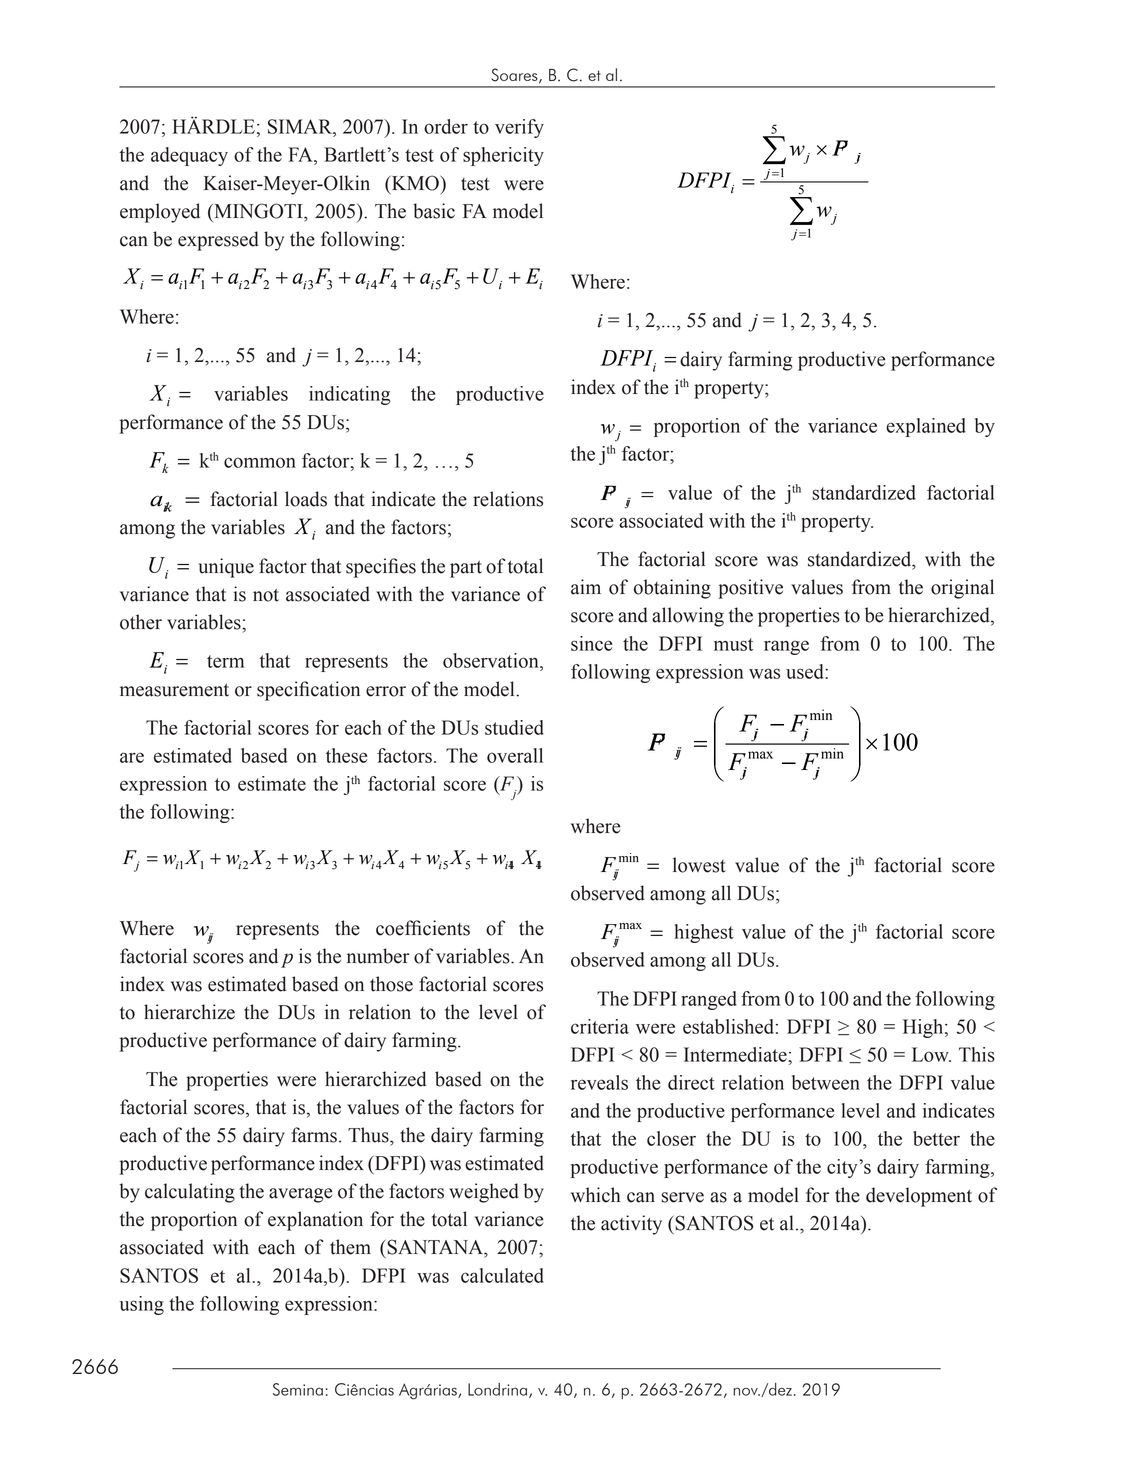  I want to click on explanation, so click(315, 1221).
